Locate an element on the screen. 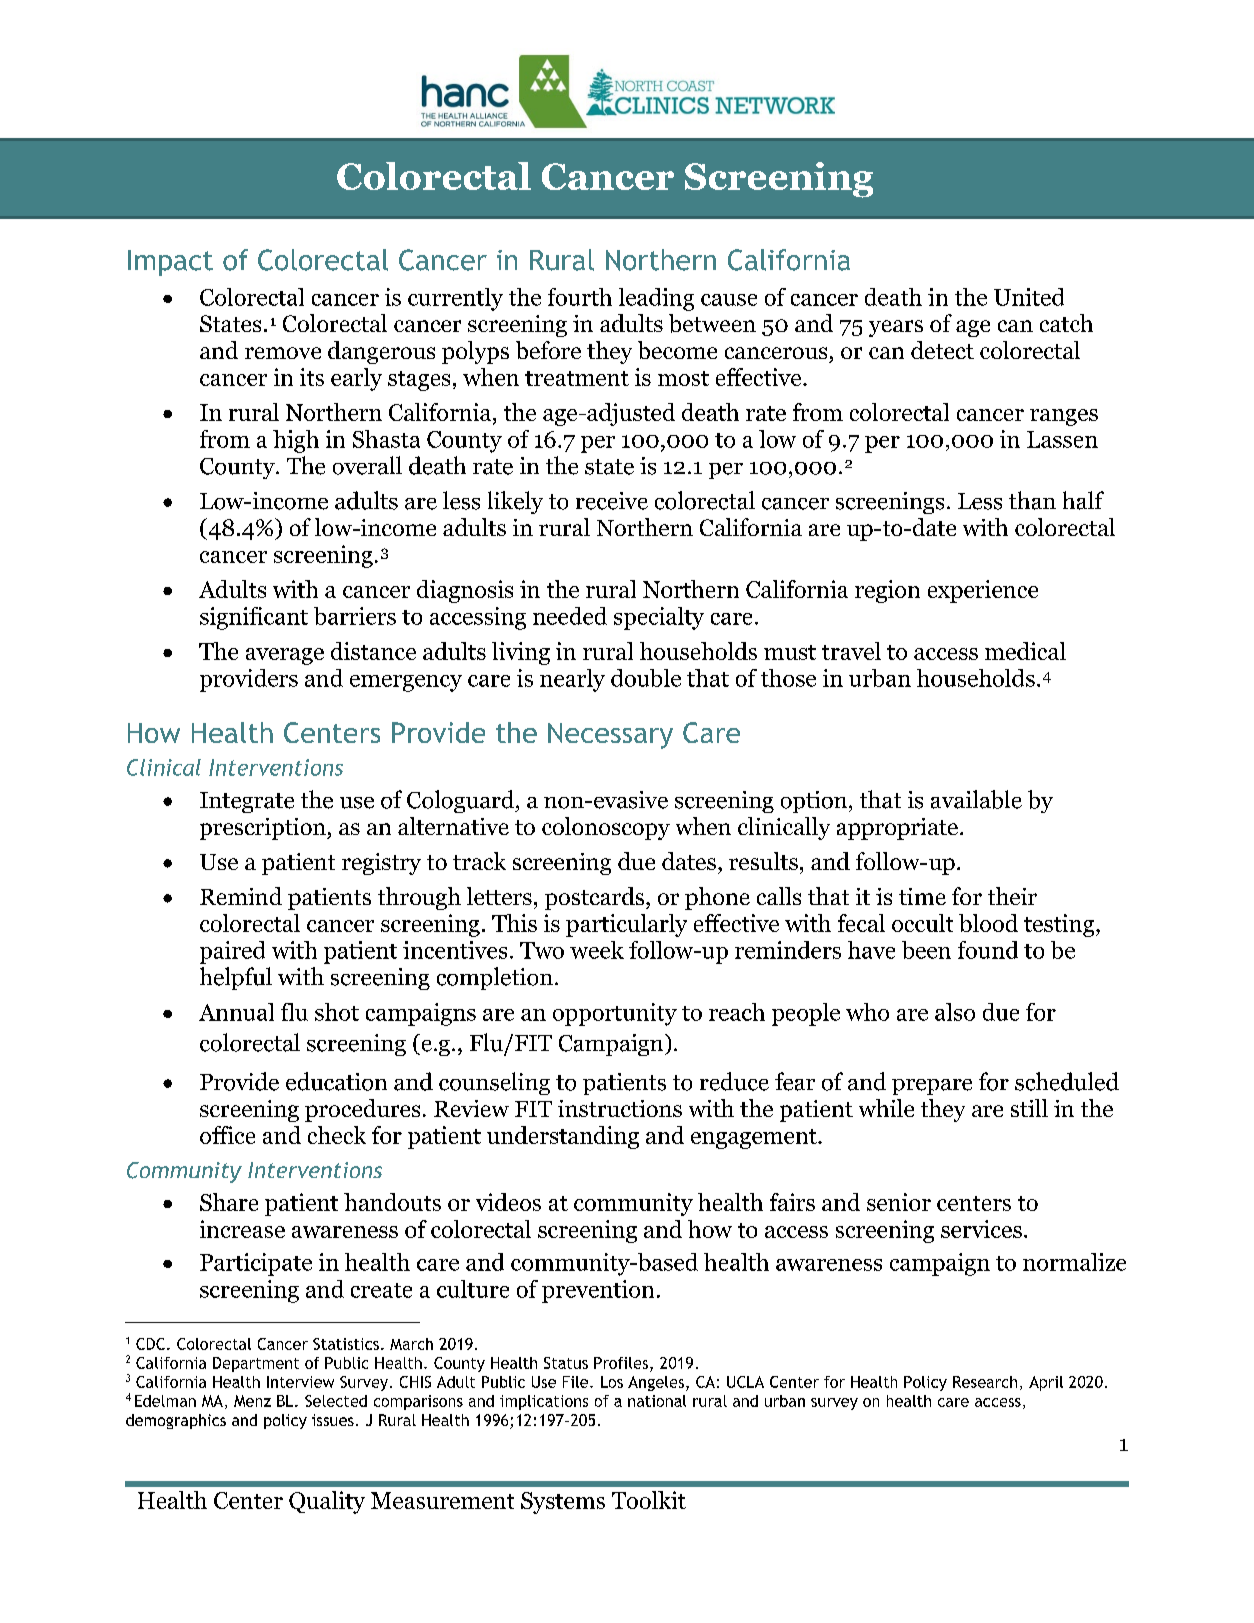 This screenshot has width=1254, height=1623. Quality is located at coordinates (327, 1502).
